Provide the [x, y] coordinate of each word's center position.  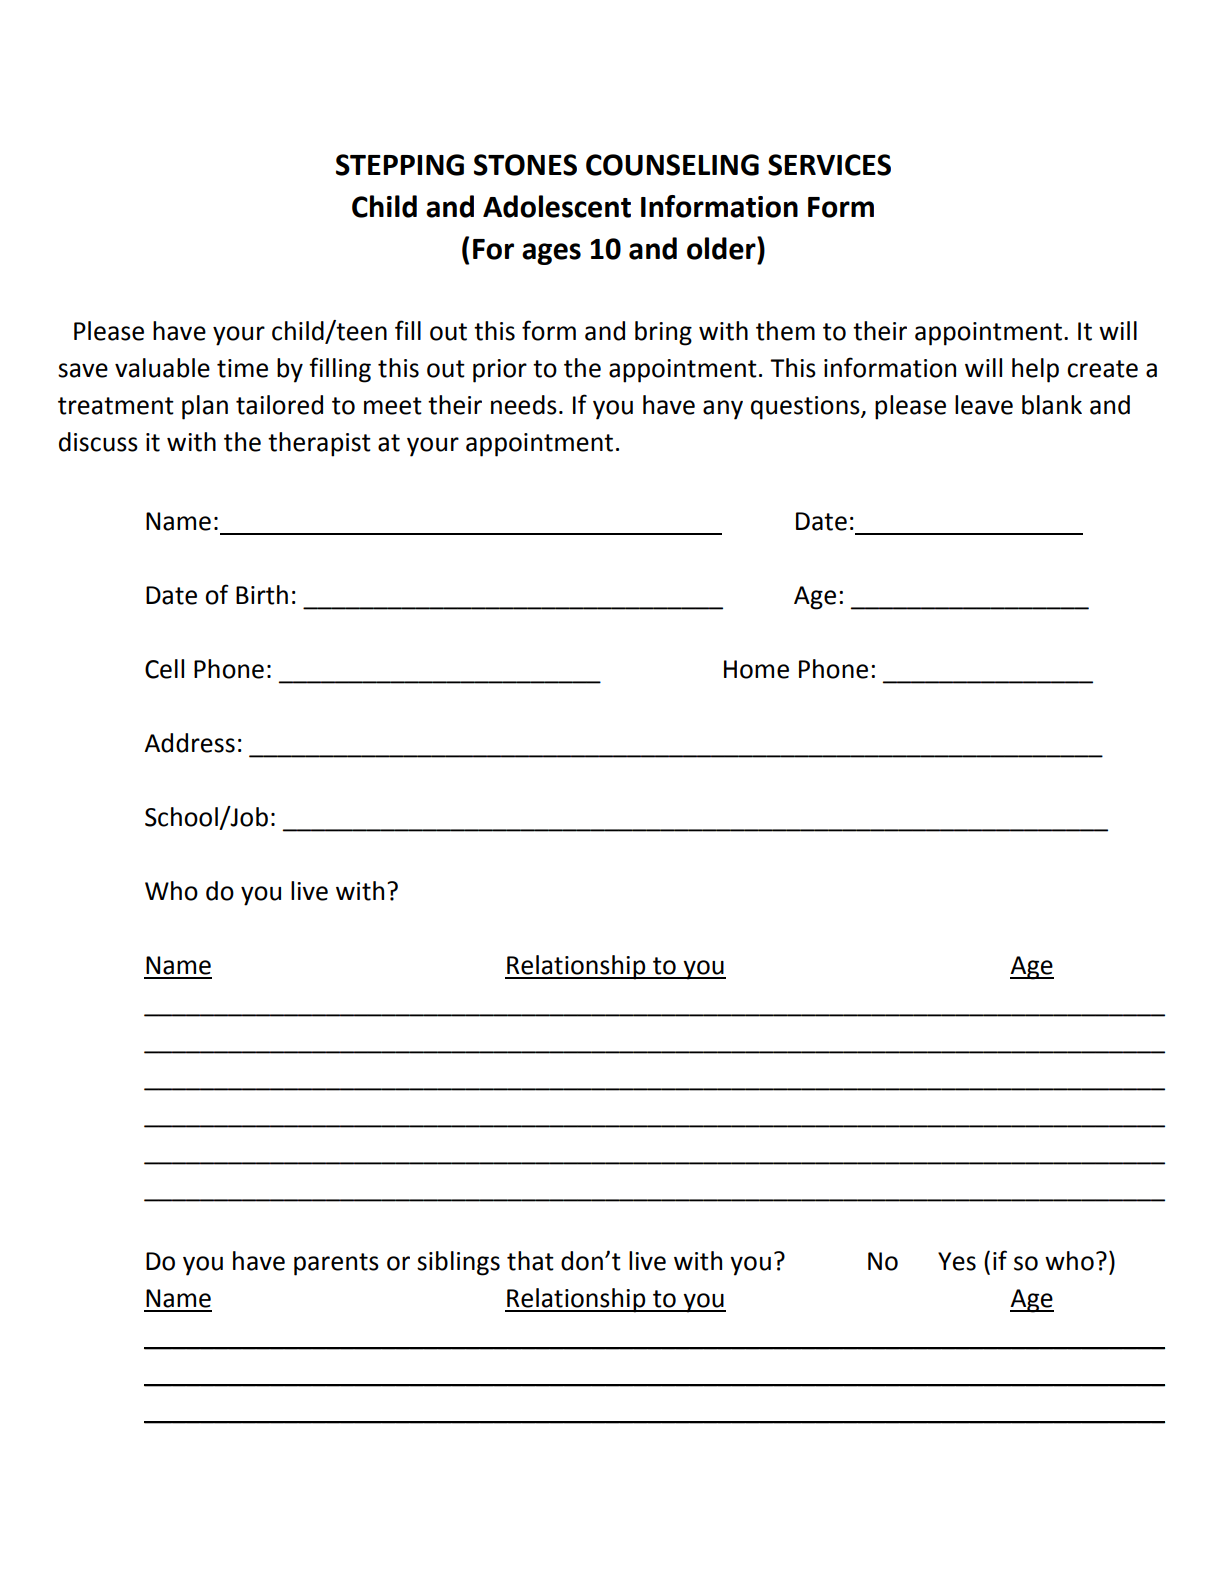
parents [336, 1264]
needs [524, 405]
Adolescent [557, 206]
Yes [957, 1261]
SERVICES [829, 165]
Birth [262, 595]
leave [984, 405]
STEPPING [400, 165]
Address [189, 743]
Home [756, 669]
